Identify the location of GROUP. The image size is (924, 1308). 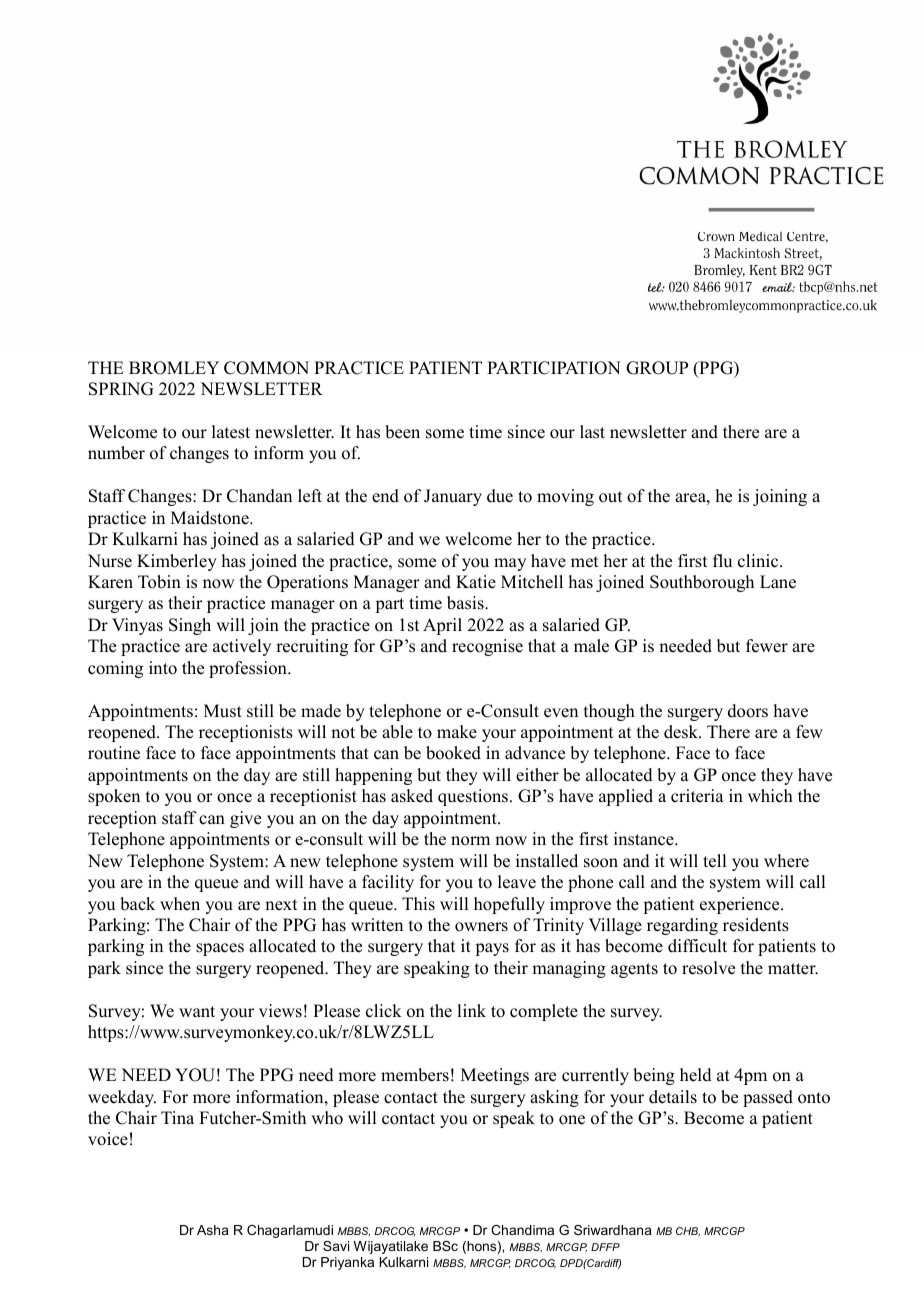
(657, 368).
